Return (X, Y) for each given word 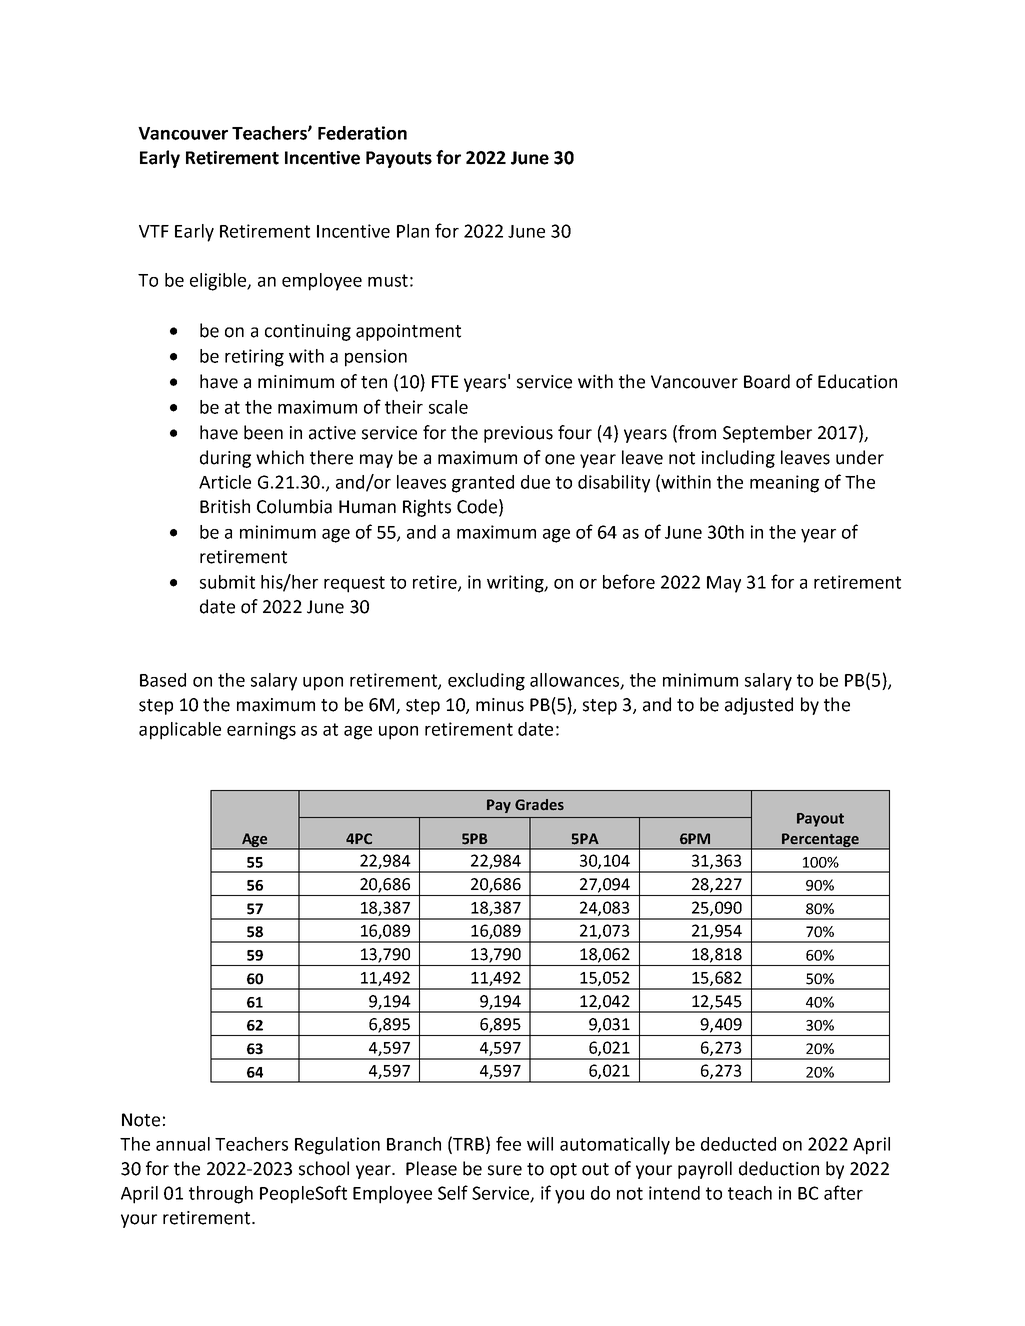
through (221, 1195)
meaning (784, 484)
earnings (261, 731)
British (225, 506)
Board (767, 381)
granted (483, 484)
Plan (413, 231)
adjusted (759, 706)
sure (505, 1170)
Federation (362, 133)
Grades (539, 804)
